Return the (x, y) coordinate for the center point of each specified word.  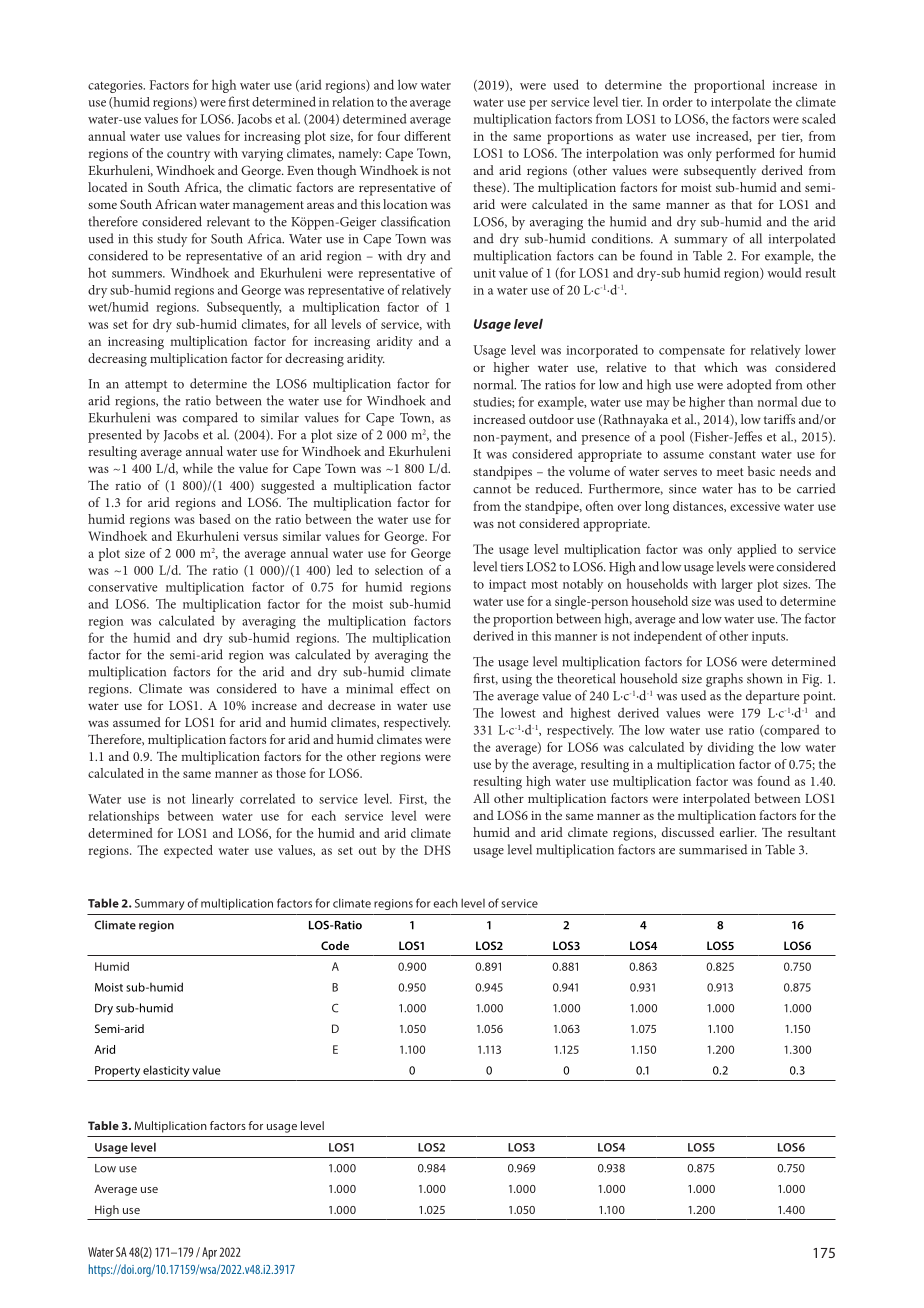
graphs (724, 680)
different (427, 136)
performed (745, 154)
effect (415, 688)
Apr (209, 1253)
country (188, 155)
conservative (122, 587)
